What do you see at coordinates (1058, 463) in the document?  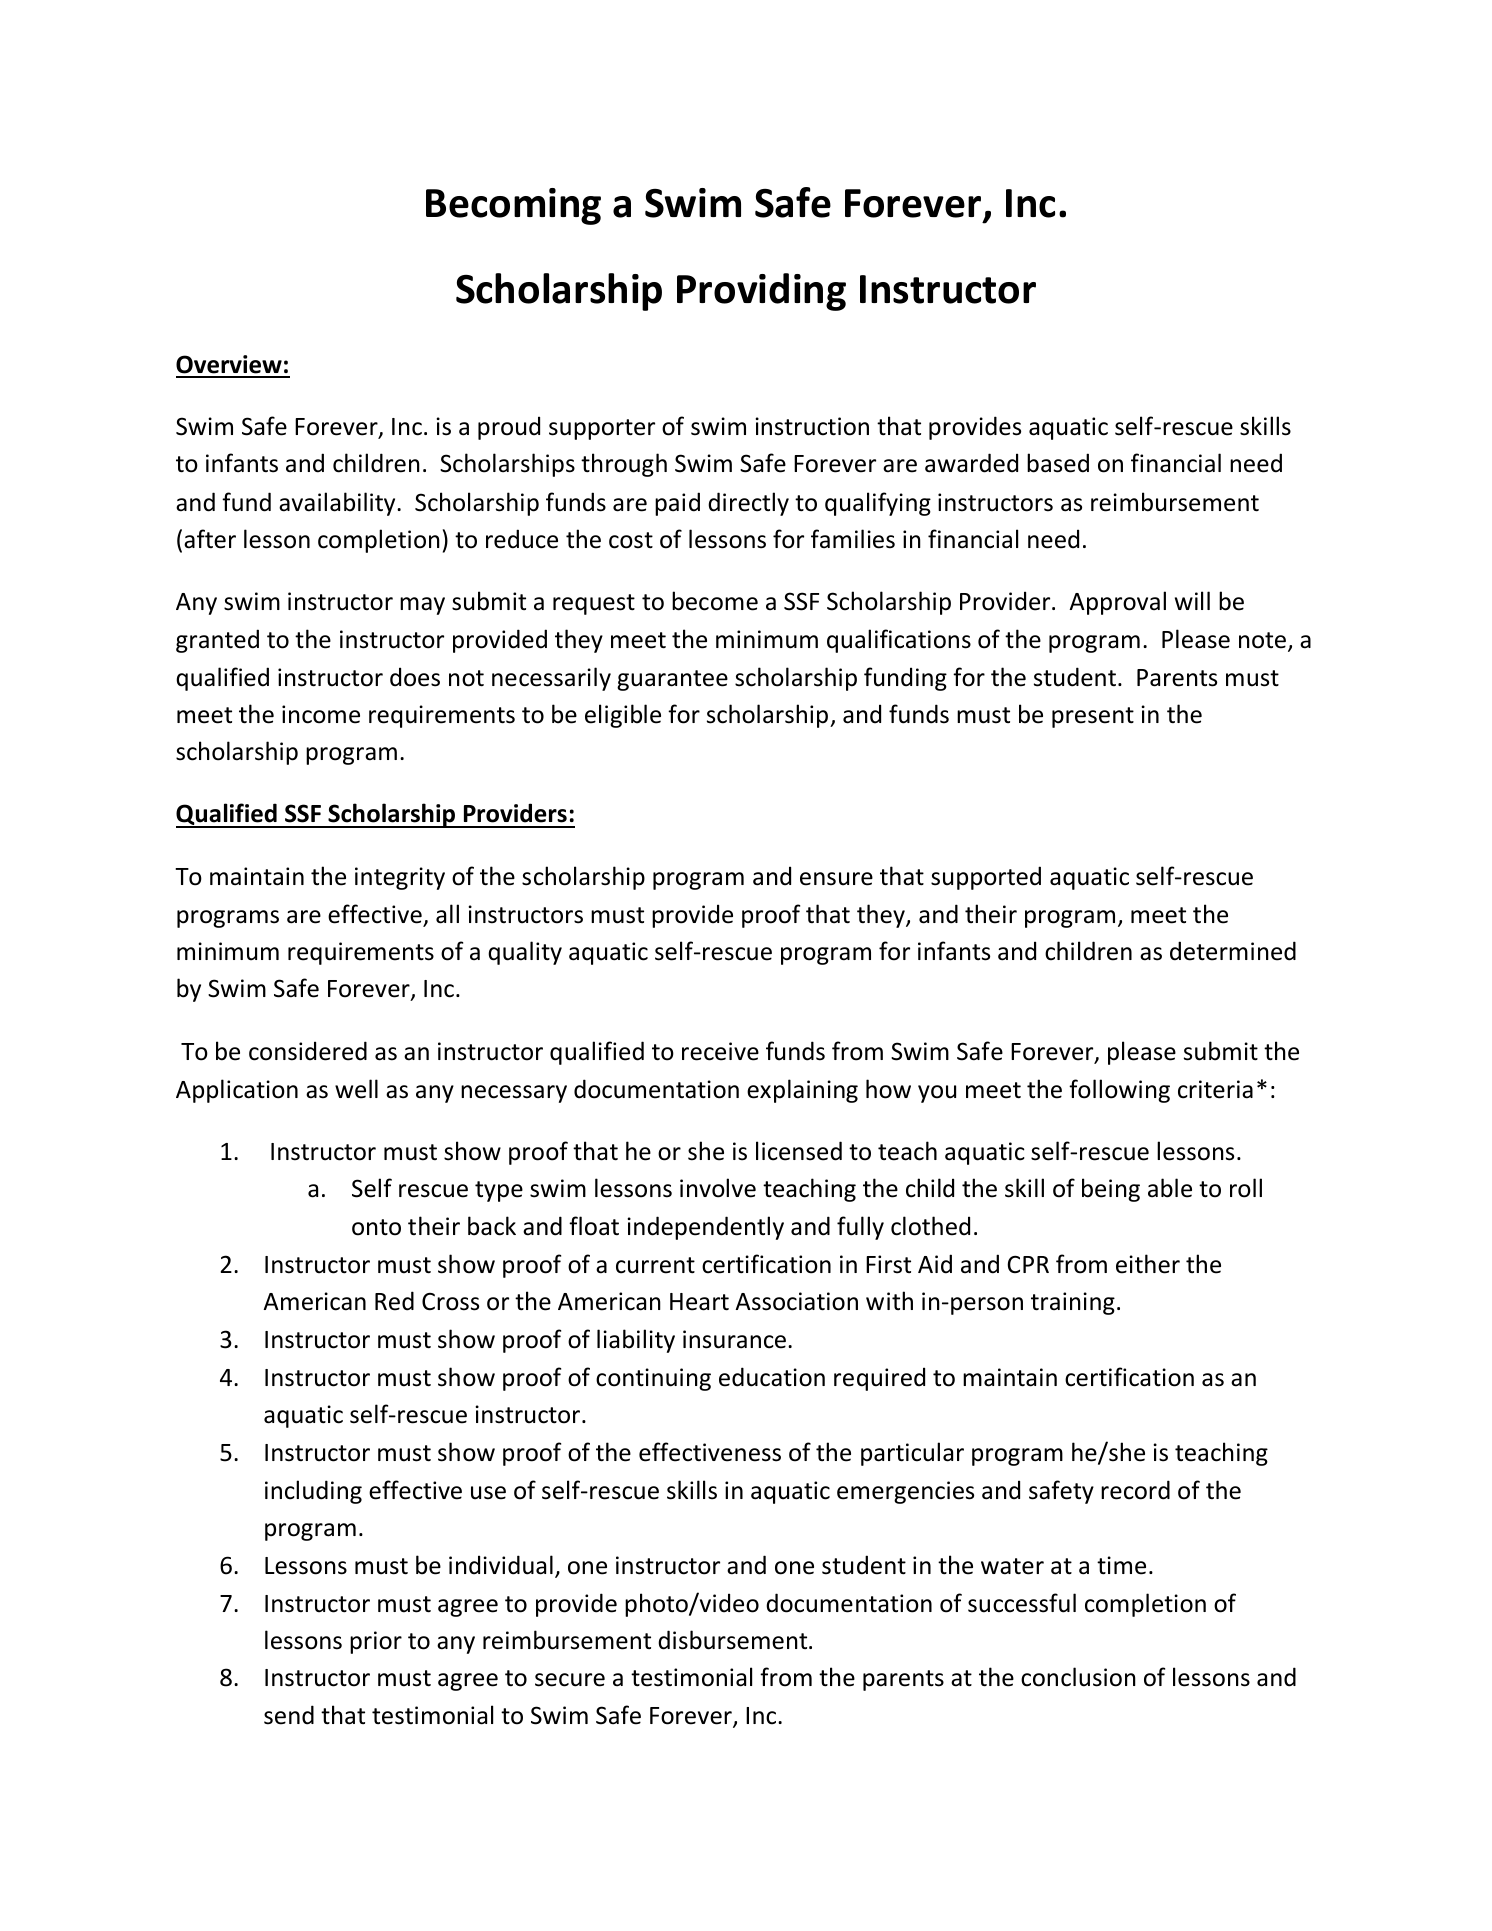 I see `based` at bounding box center [1058, 463].
